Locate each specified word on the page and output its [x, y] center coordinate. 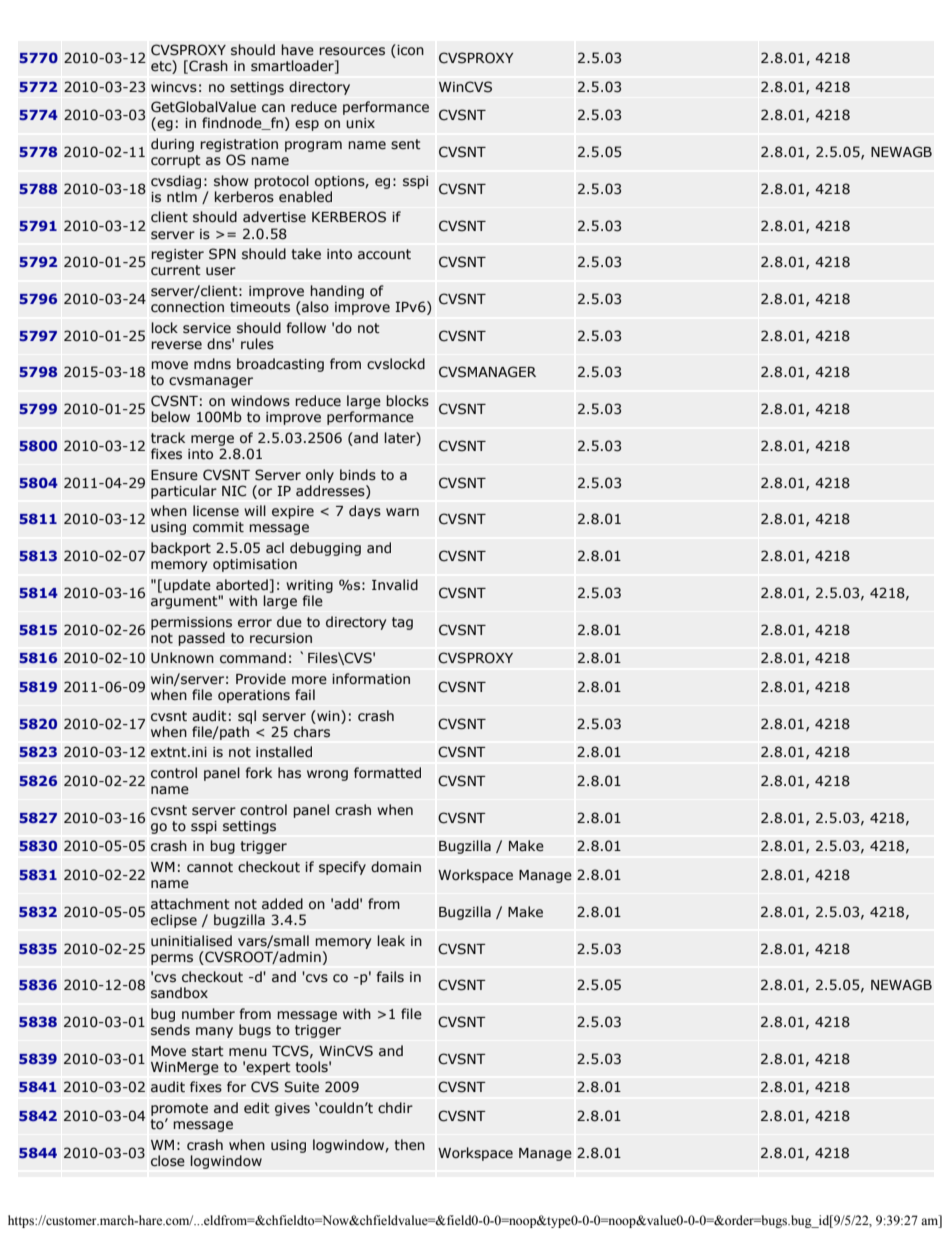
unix [360, 123]
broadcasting [280, 365]
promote [179, 1109]
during [172, 145]
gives [292, 1109]
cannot [210, 867]
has [289, 773]
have [297, 50]
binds [358, 475]
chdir [395, 1108]
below [170, 417]
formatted [387, 773]
